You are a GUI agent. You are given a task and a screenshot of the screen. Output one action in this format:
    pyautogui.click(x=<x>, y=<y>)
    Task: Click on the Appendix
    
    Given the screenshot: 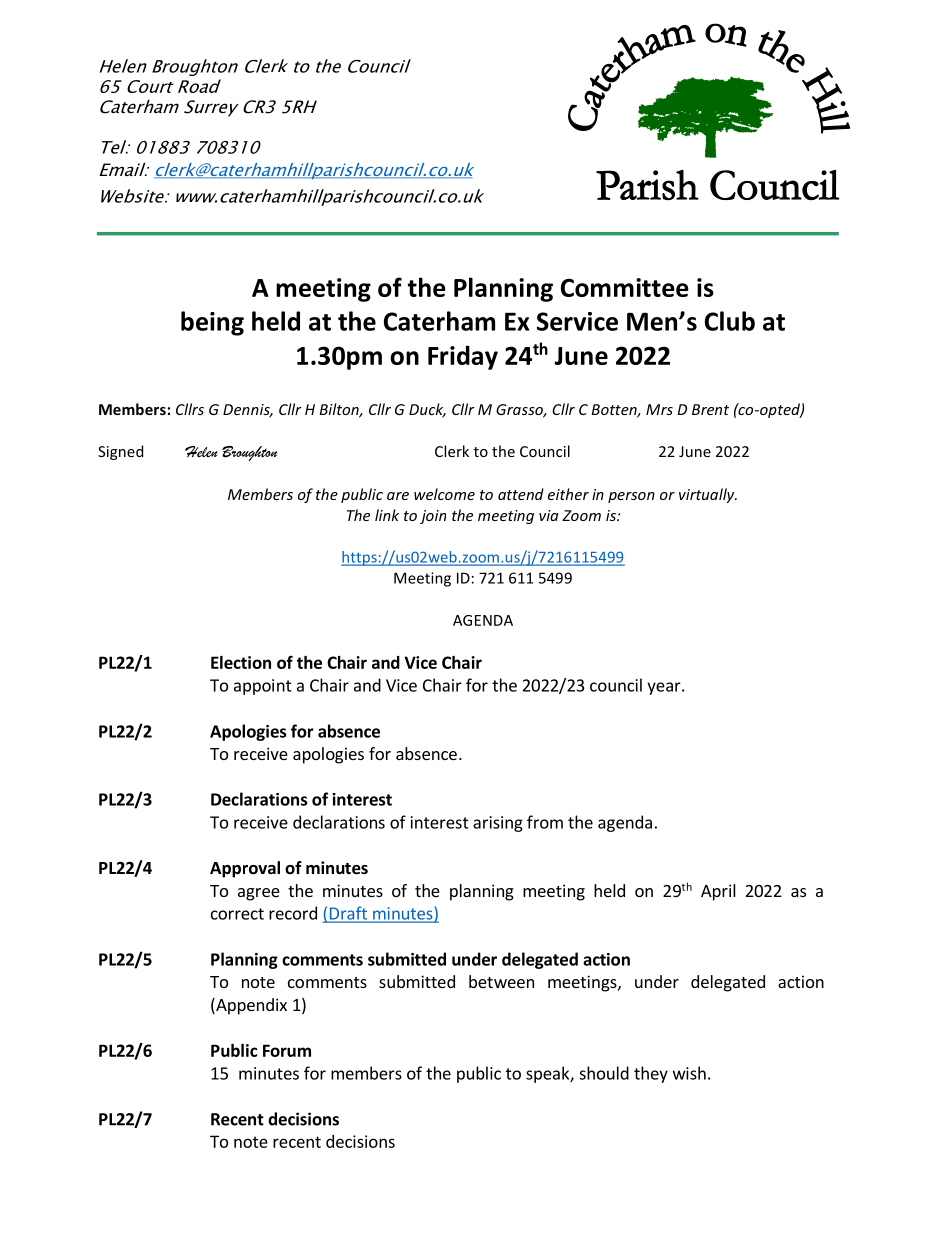 What is the action you would take?
    pyautogui.click(x=250, y=1006)
